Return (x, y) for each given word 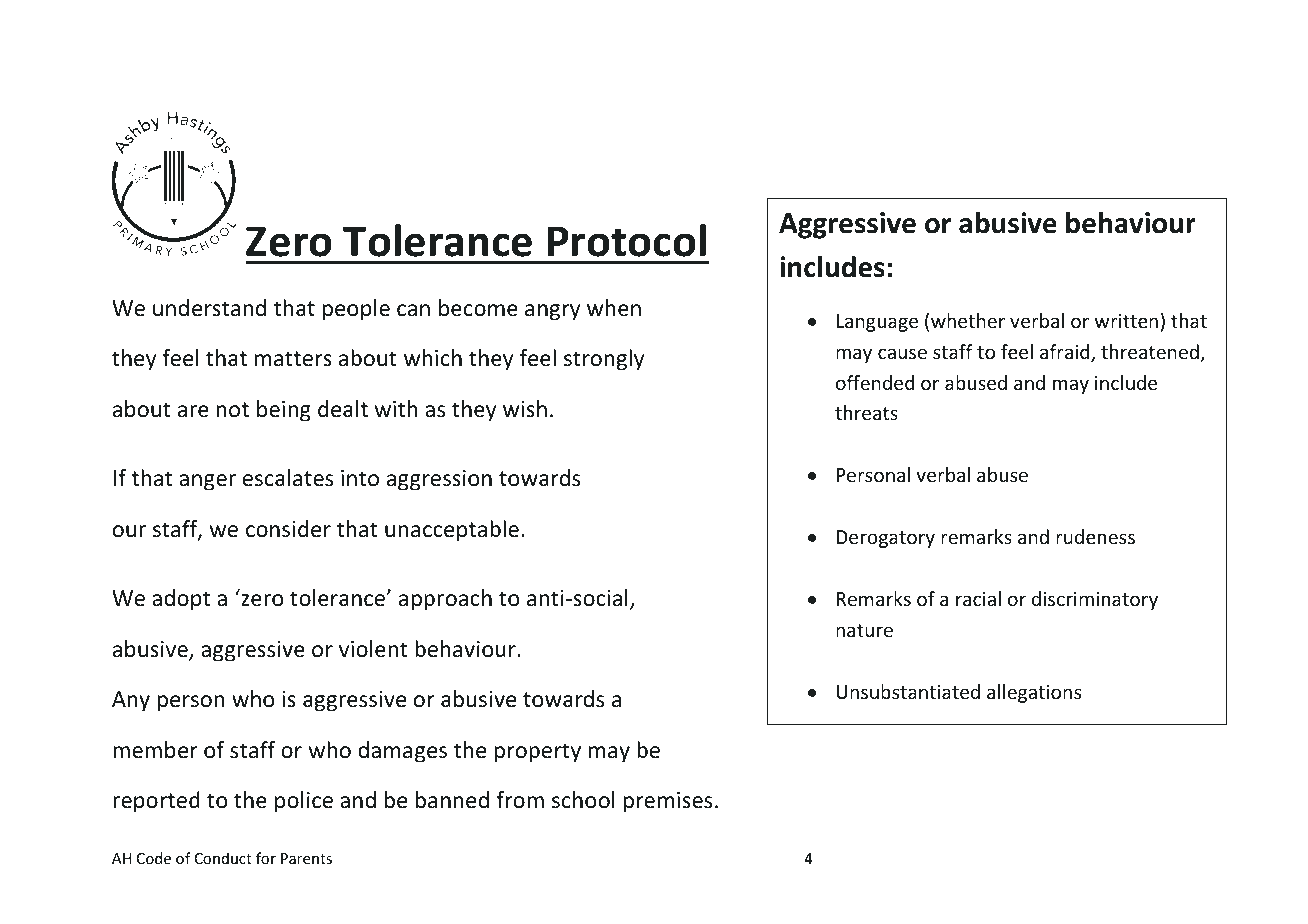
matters (293, 359)
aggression (439, 480)
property (538, 753)
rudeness (1095, 536)
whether (968, 320)
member (155, 750)
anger (207, 482)
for (266, 858)
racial (978, 598)
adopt (181, 600)
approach (445, 600)
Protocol (627, 240)
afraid (1066, 353)
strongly (604, 360)
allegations (1034, 693)
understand (209, 308)
